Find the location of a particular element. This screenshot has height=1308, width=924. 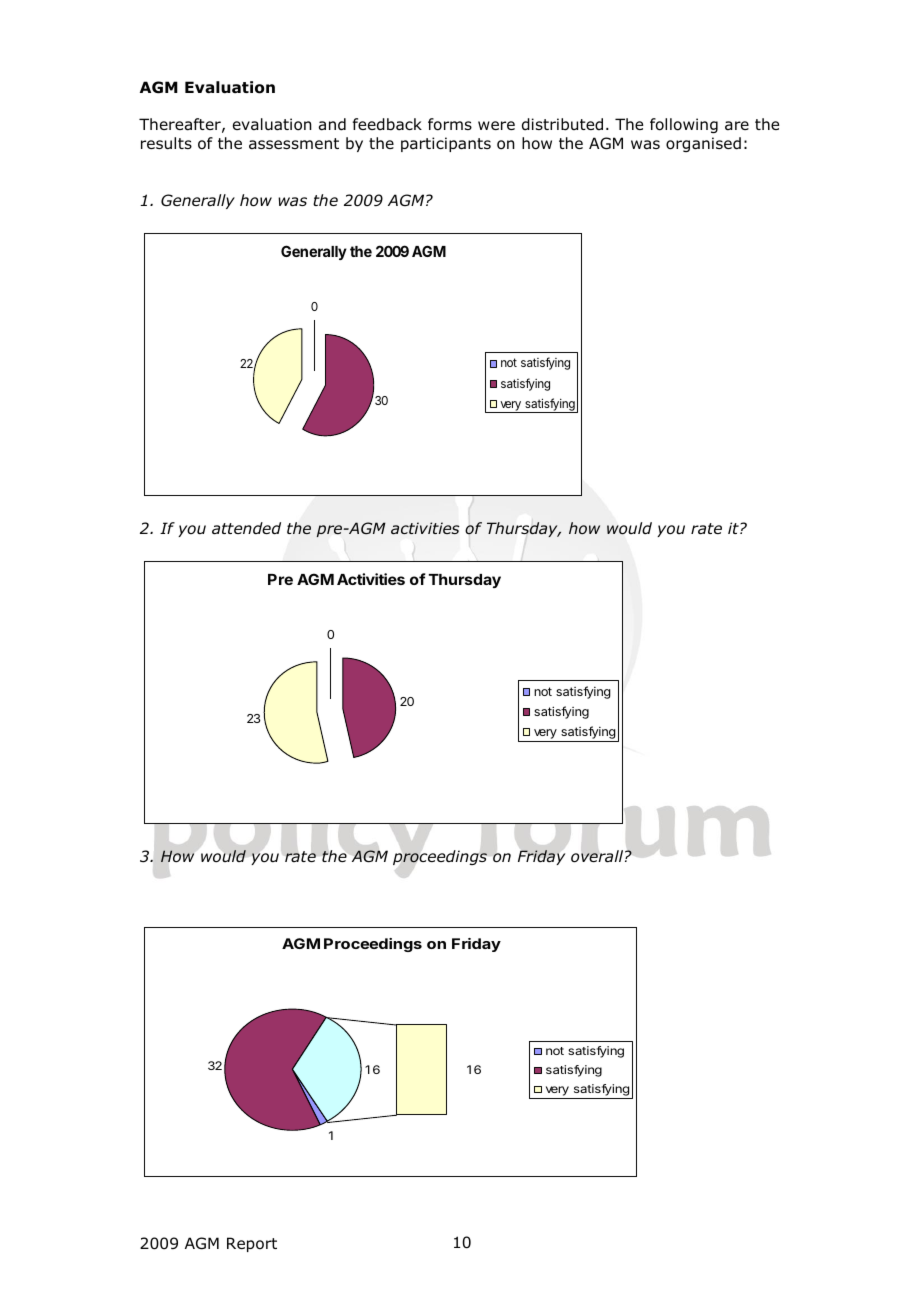

participants is located at coordinates (446, 144).
